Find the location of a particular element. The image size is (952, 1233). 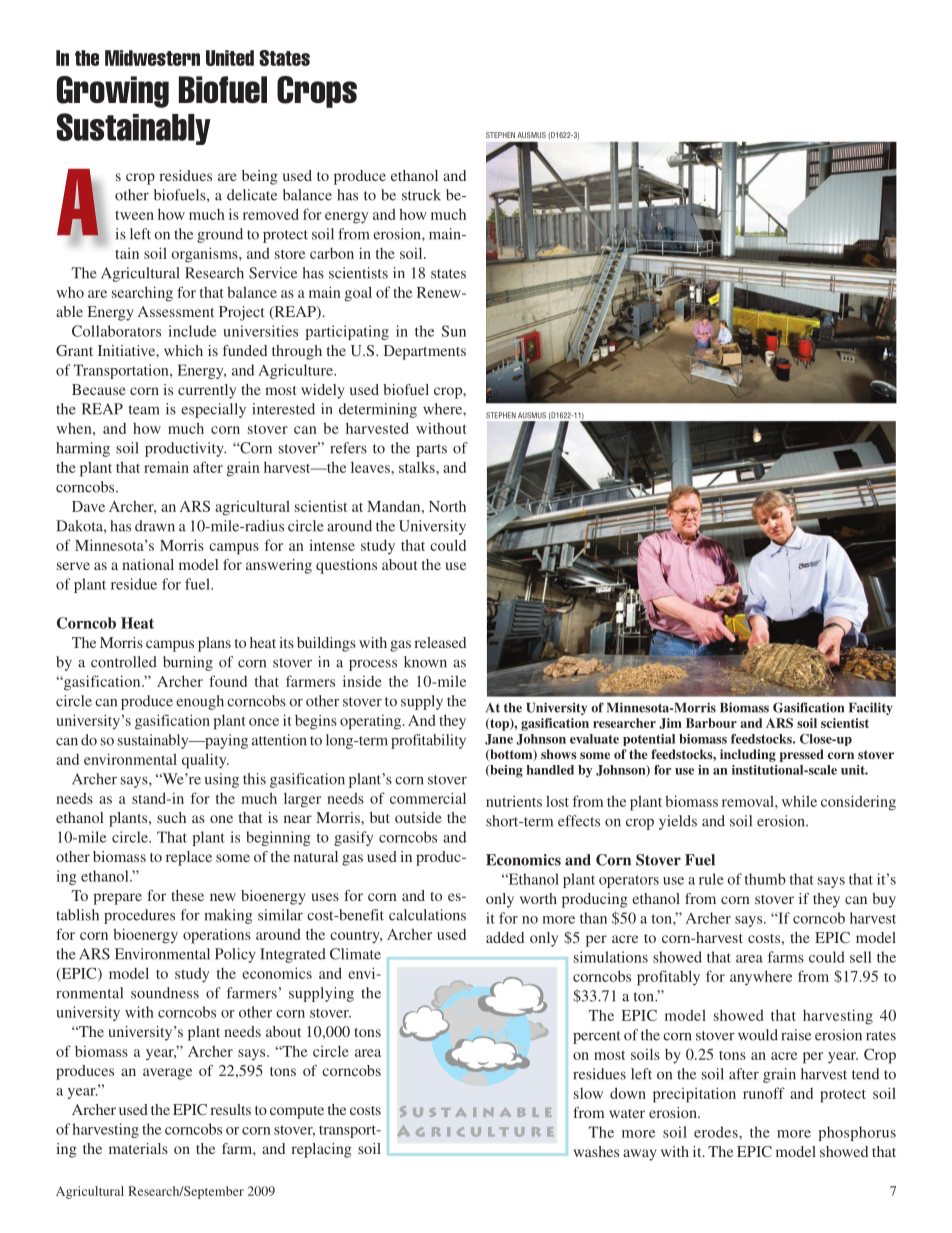

struck is located at coordinates (421, 195).
